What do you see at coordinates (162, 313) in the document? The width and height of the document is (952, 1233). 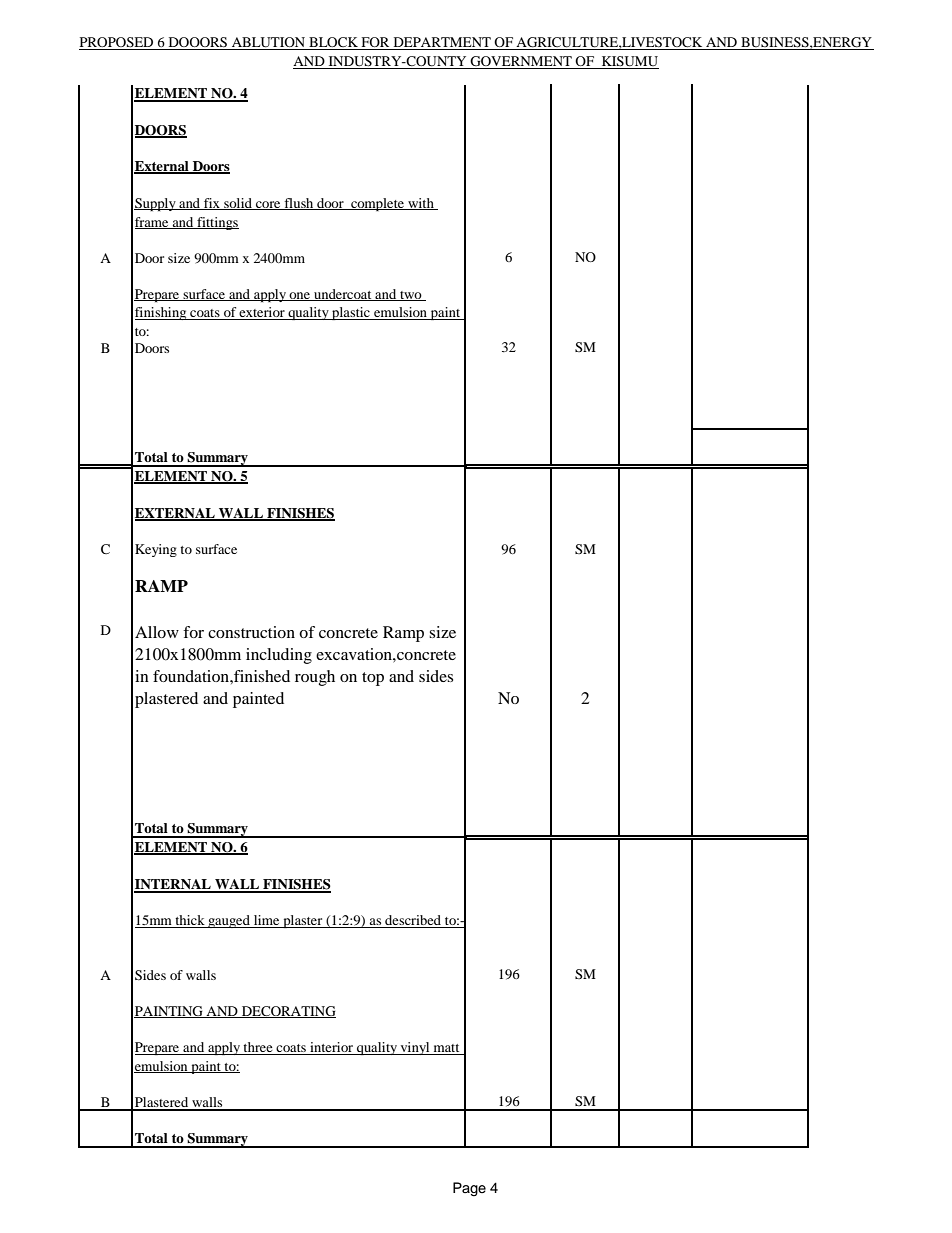 I see `finishing` at bounding box center [162, 313].
